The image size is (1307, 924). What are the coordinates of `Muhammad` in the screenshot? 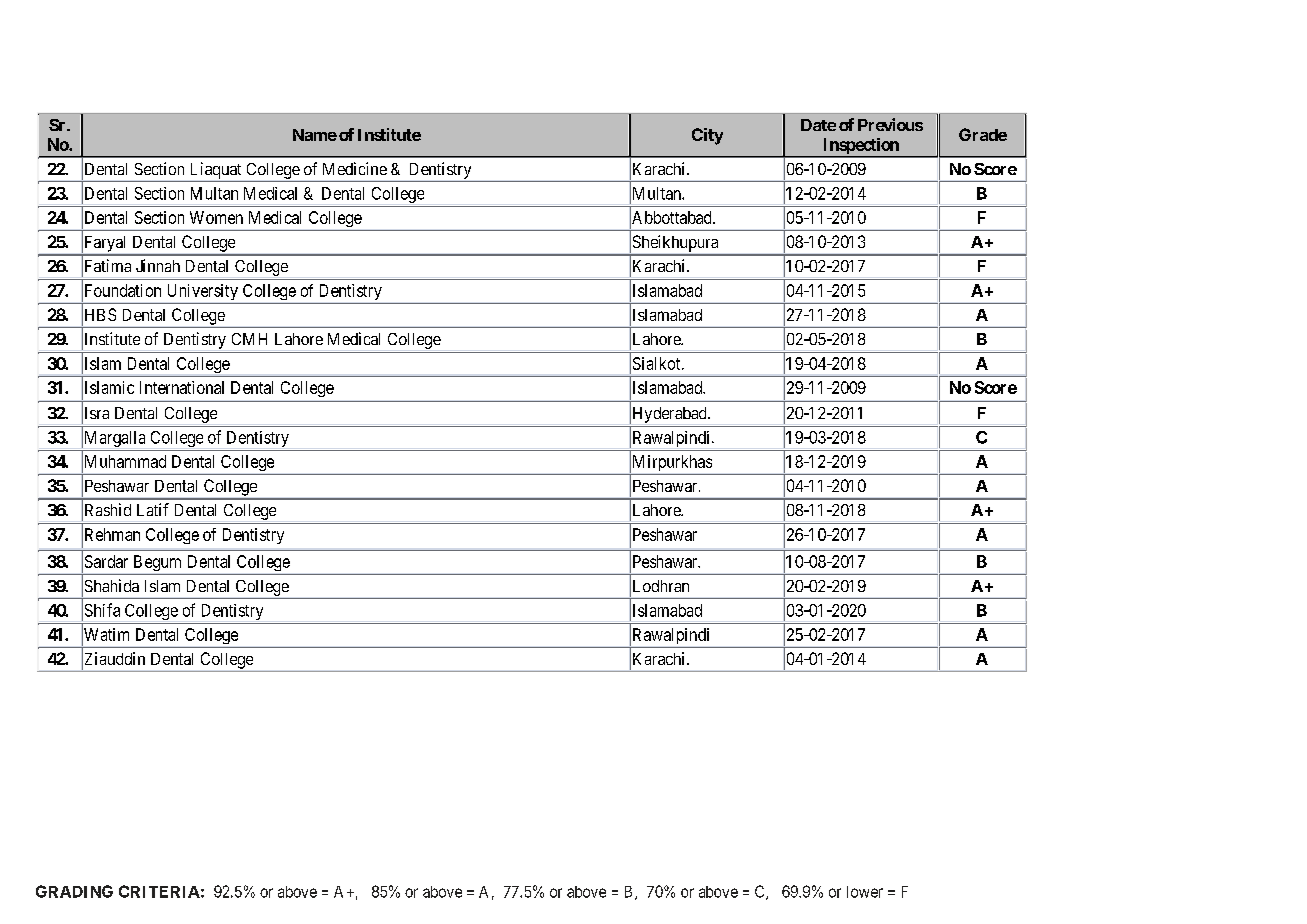 It's located at (124, 462).
